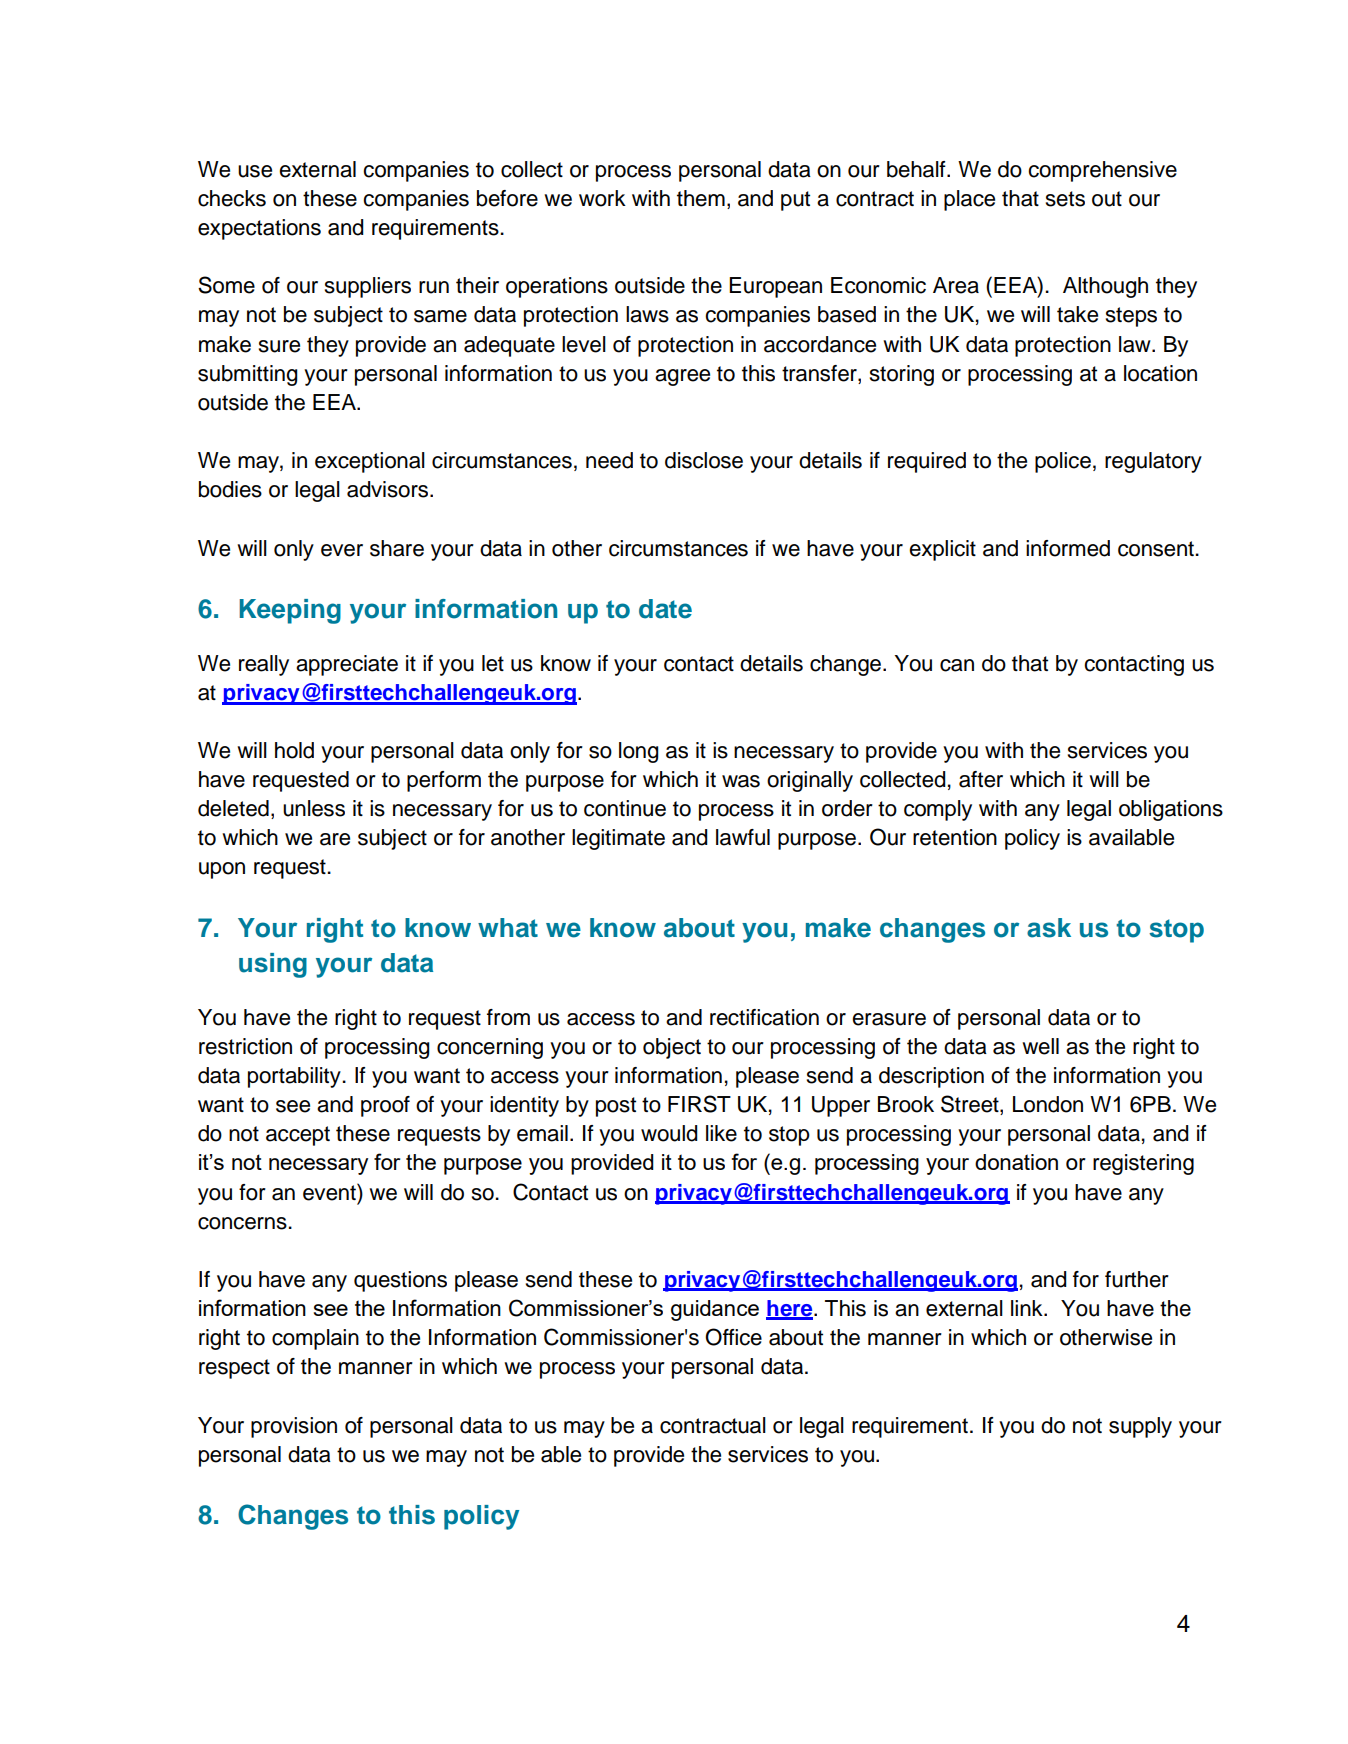 The height and width of the screenshot is (1744, 1348). I want to click on expectations, so click(259, 229).
